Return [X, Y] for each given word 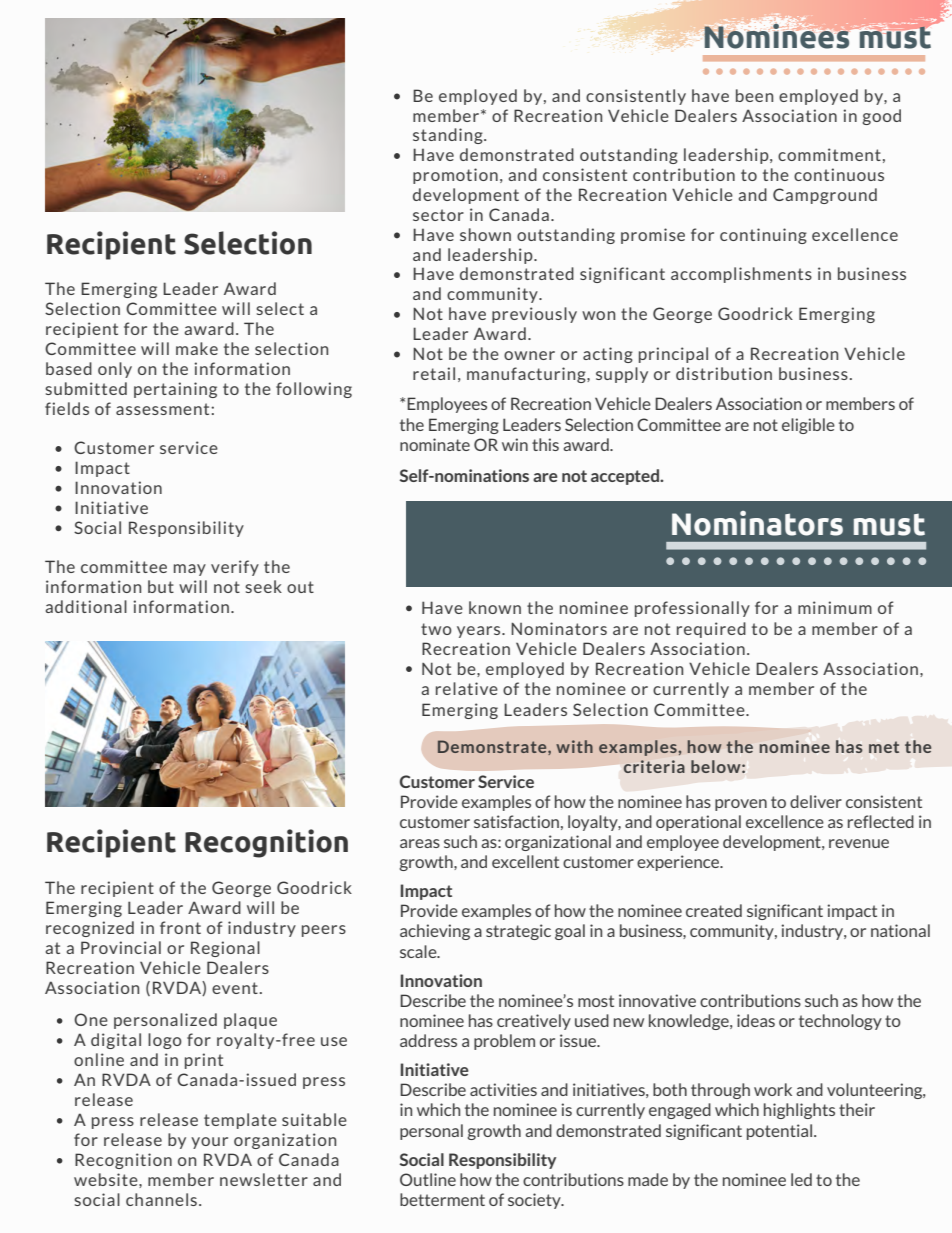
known [495, 607]
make [197, 348]
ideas [756, 1020]
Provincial [121, 947]
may [190, 570]
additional [86, 606]
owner [529, 355]
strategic [518, 932]
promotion [455, 176]
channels [161, 1199]
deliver [816, 801]
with [574, 746]
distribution [724, 373]
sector [438, 215]
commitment [829, 154]
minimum [835, 607]
